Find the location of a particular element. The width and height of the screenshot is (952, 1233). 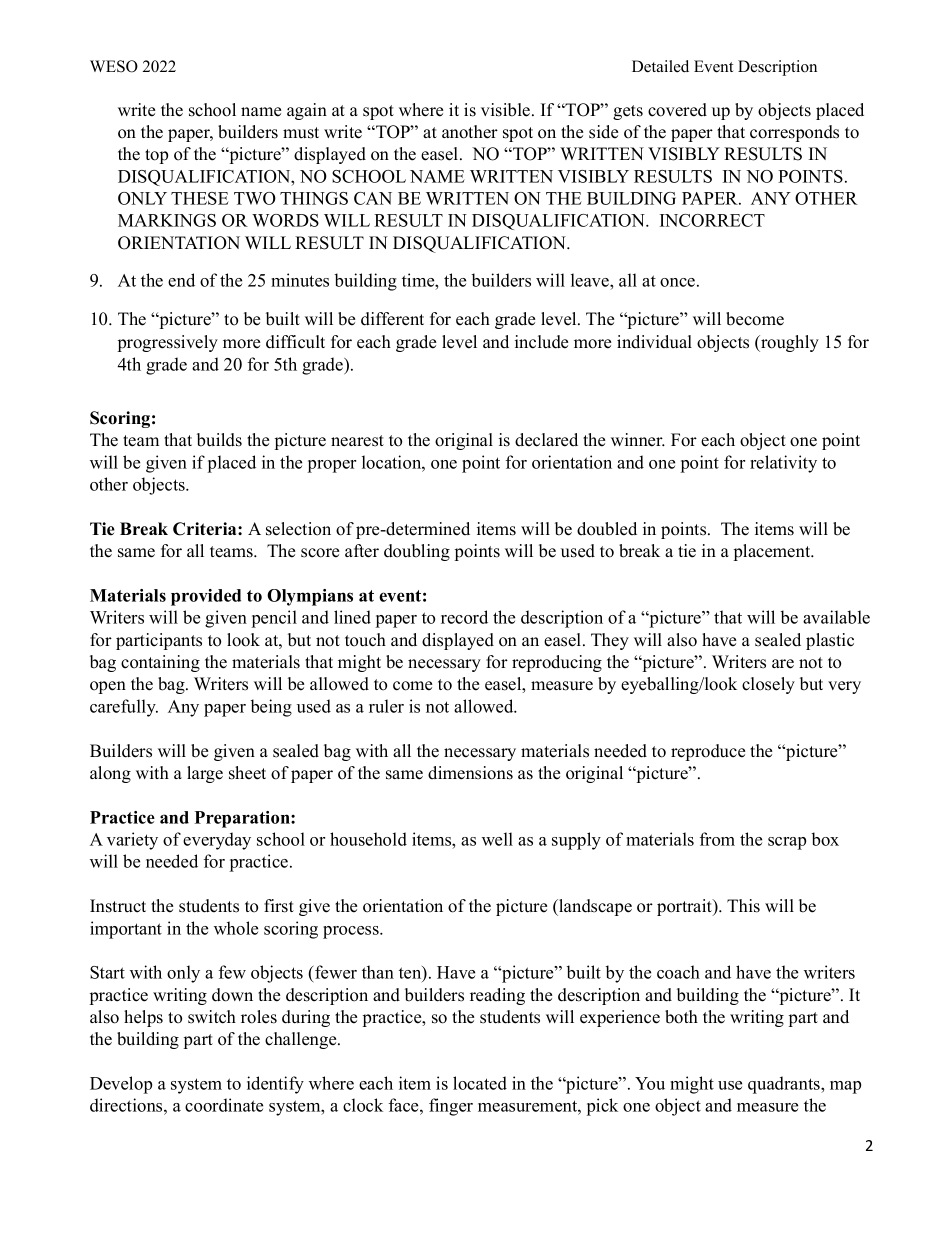

located is located at coordinates (480, 1083).
